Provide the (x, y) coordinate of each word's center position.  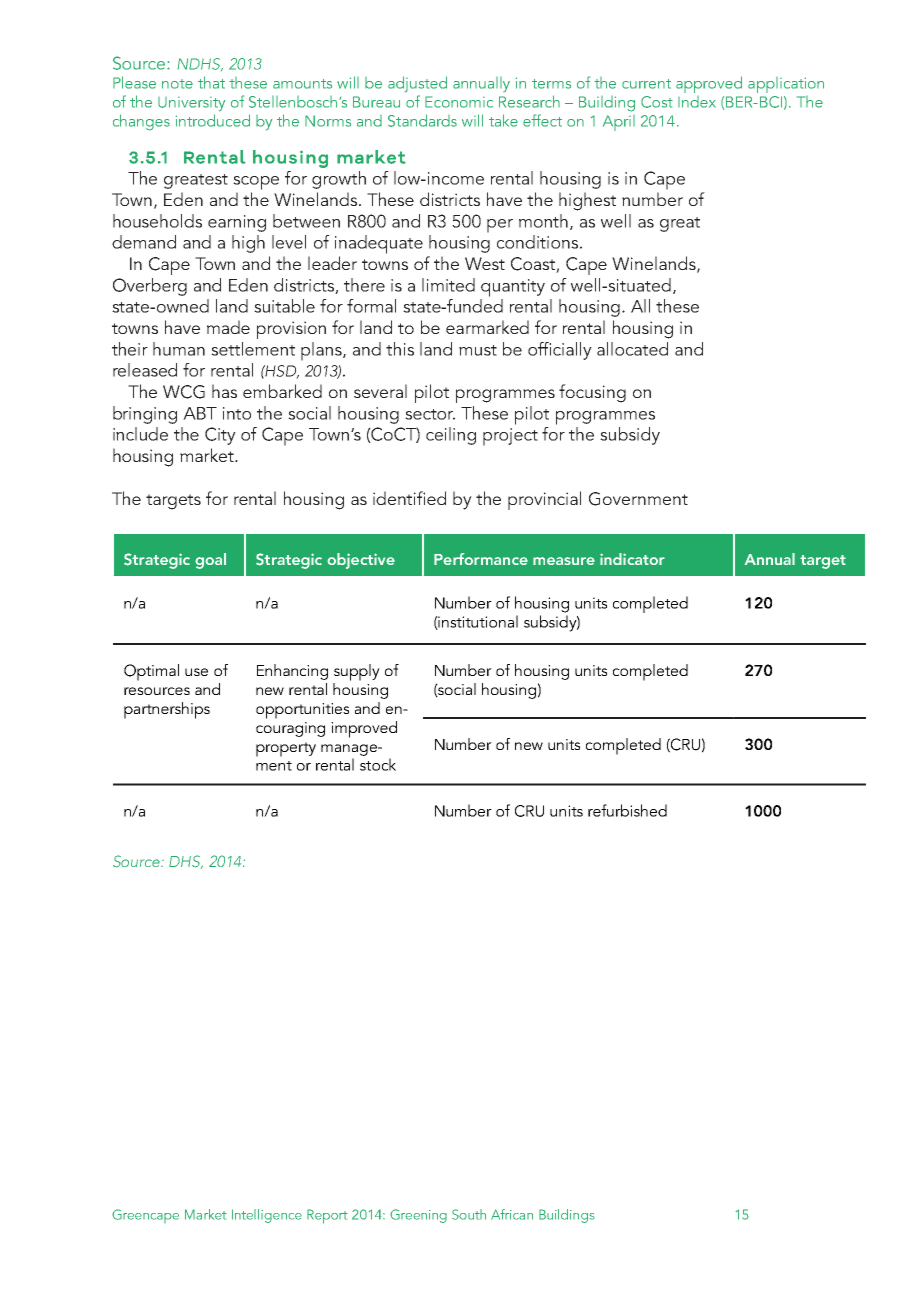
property (286, 749)
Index (697, 102)
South (469, 1214)
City (220, 436)
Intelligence (267, 1216)
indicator (632, 559)
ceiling (451, 436)
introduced (213, 120)
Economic (459, 102)
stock (378, 764)
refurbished (627, 810)
